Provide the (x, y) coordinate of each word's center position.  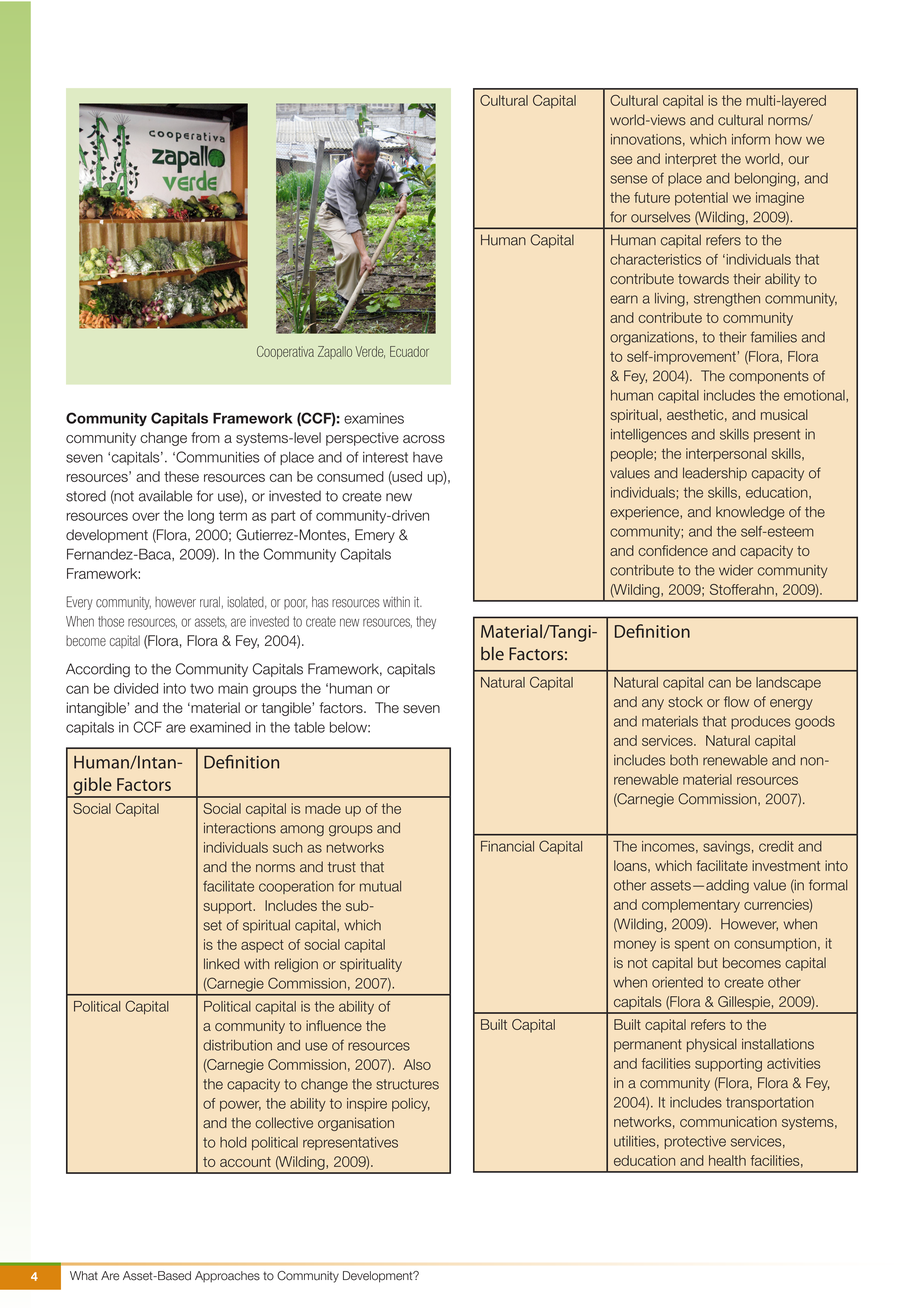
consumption (775, 945)
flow (736, 701)
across (424, 439)
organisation (356, 1124)
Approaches (227, 1277)
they (426, 622)
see (621, 160)
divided (136, 688)
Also (417, 1064)
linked (221, 964)
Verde (370, 352)
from (205, 437)
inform (751, 139)
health (727, 1160)
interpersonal (726, 455)
